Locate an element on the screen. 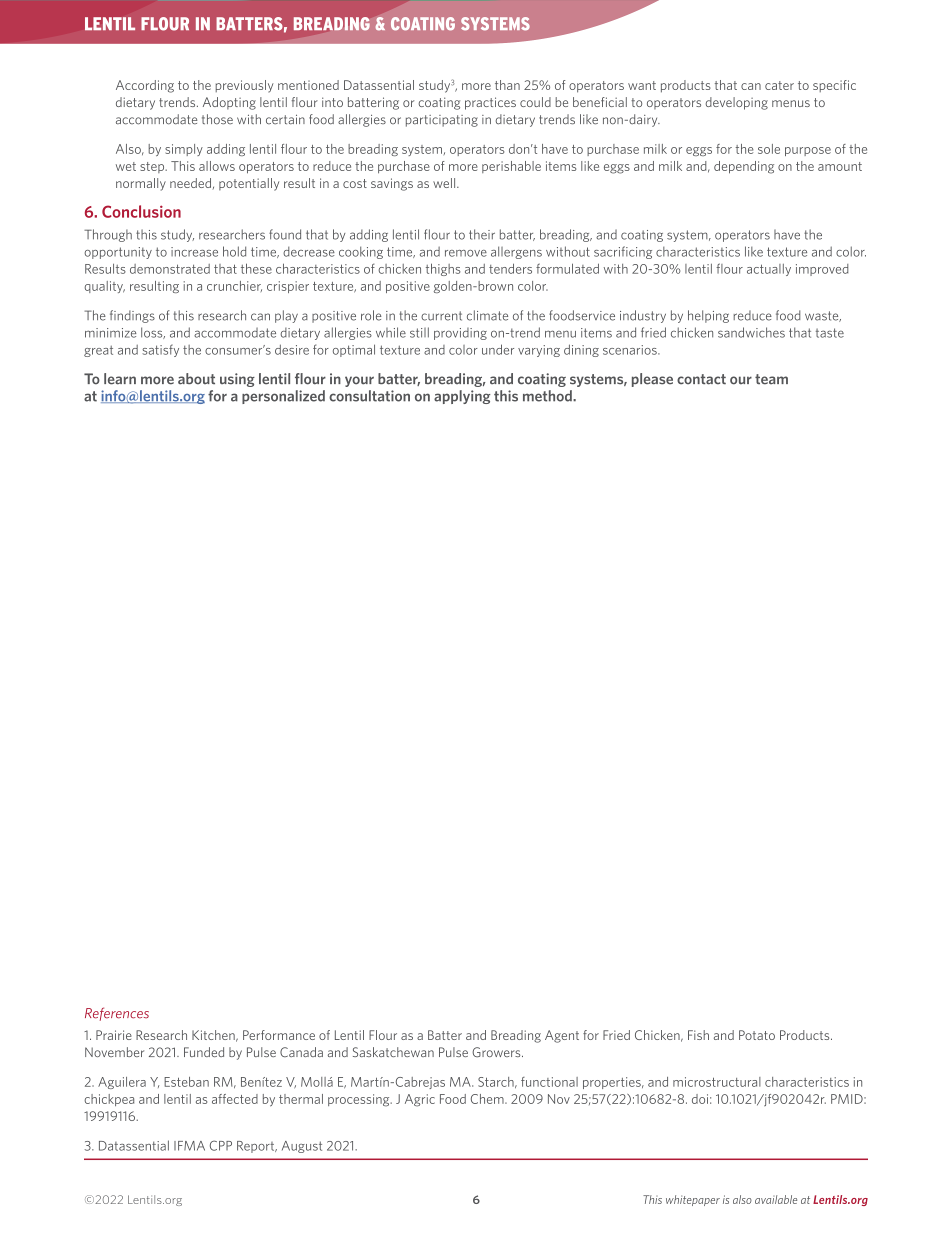 The image size is (952, 1233). developing is located at coordinates (737, 103).
